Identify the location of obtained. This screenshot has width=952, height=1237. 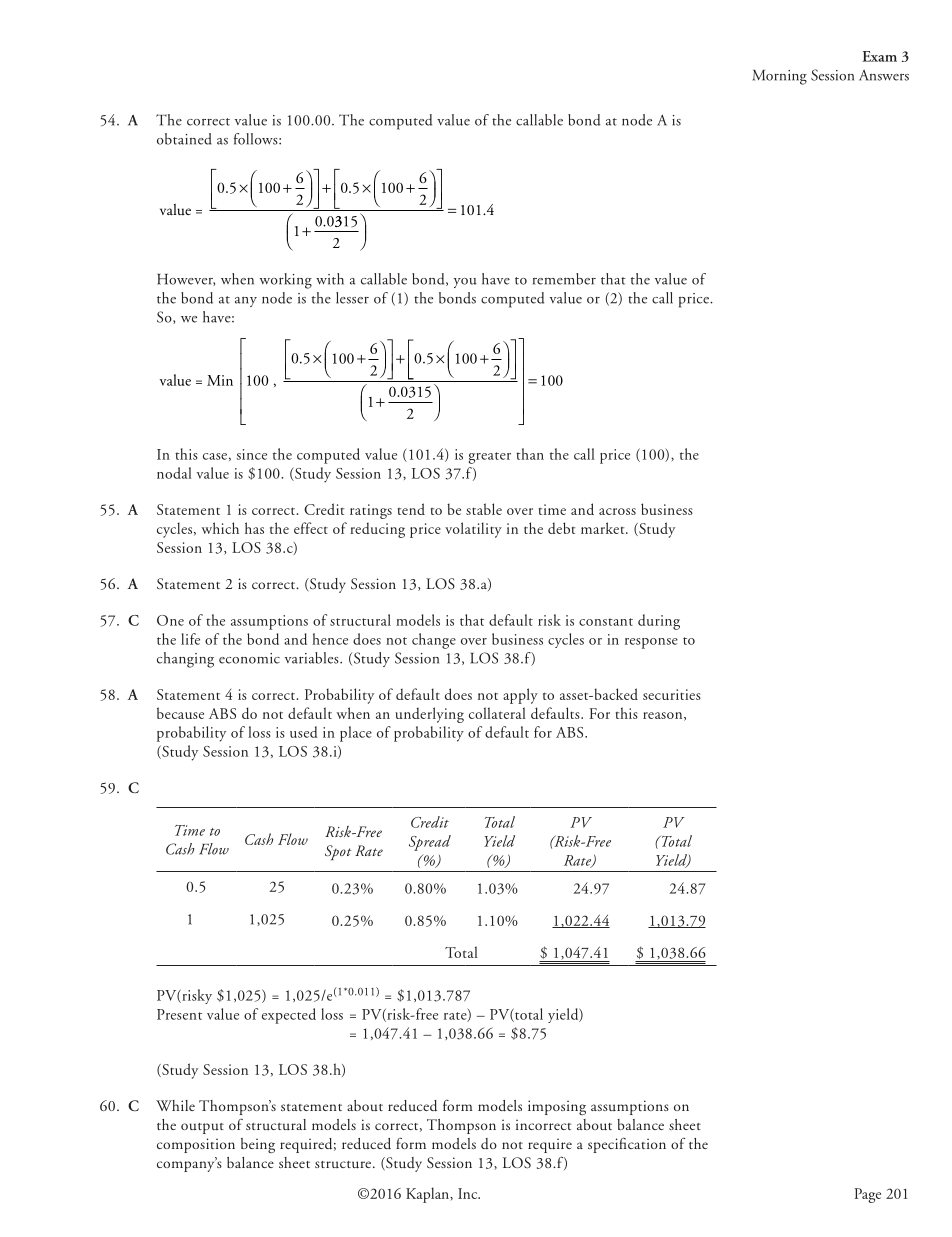
(184, 139).
